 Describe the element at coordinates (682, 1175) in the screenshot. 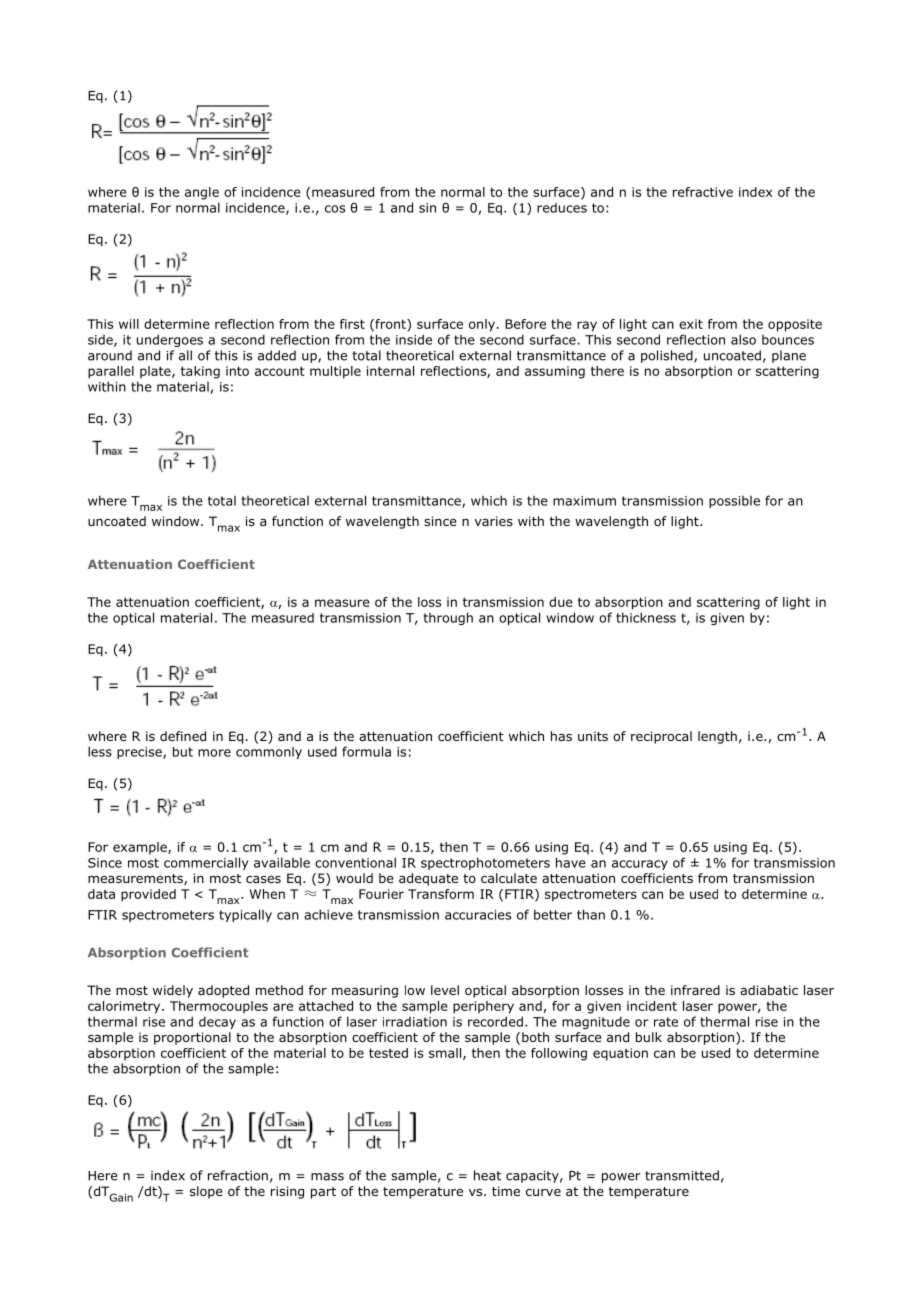

I see `transmitted` at that location.
